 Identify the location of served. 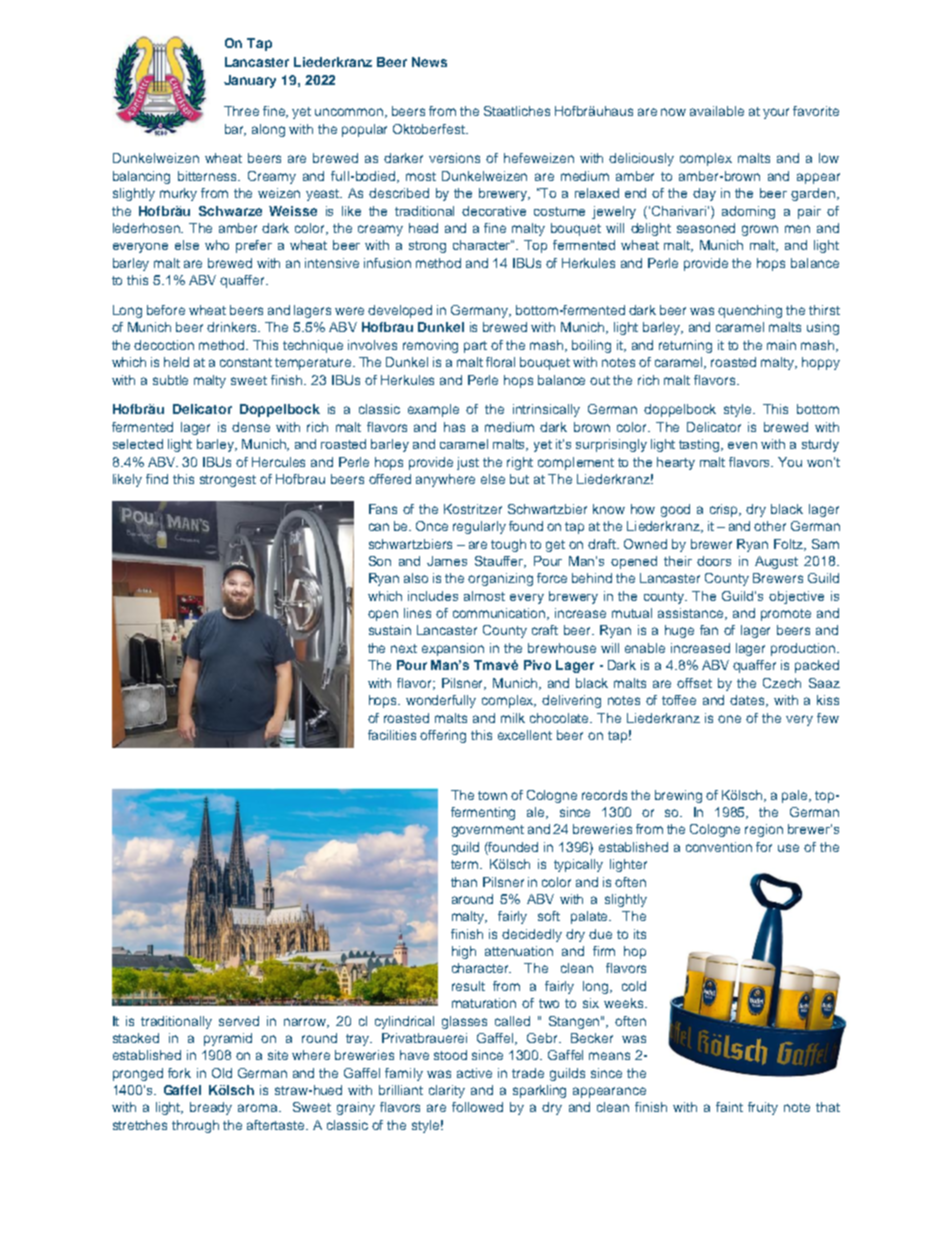
(239, 1021).
